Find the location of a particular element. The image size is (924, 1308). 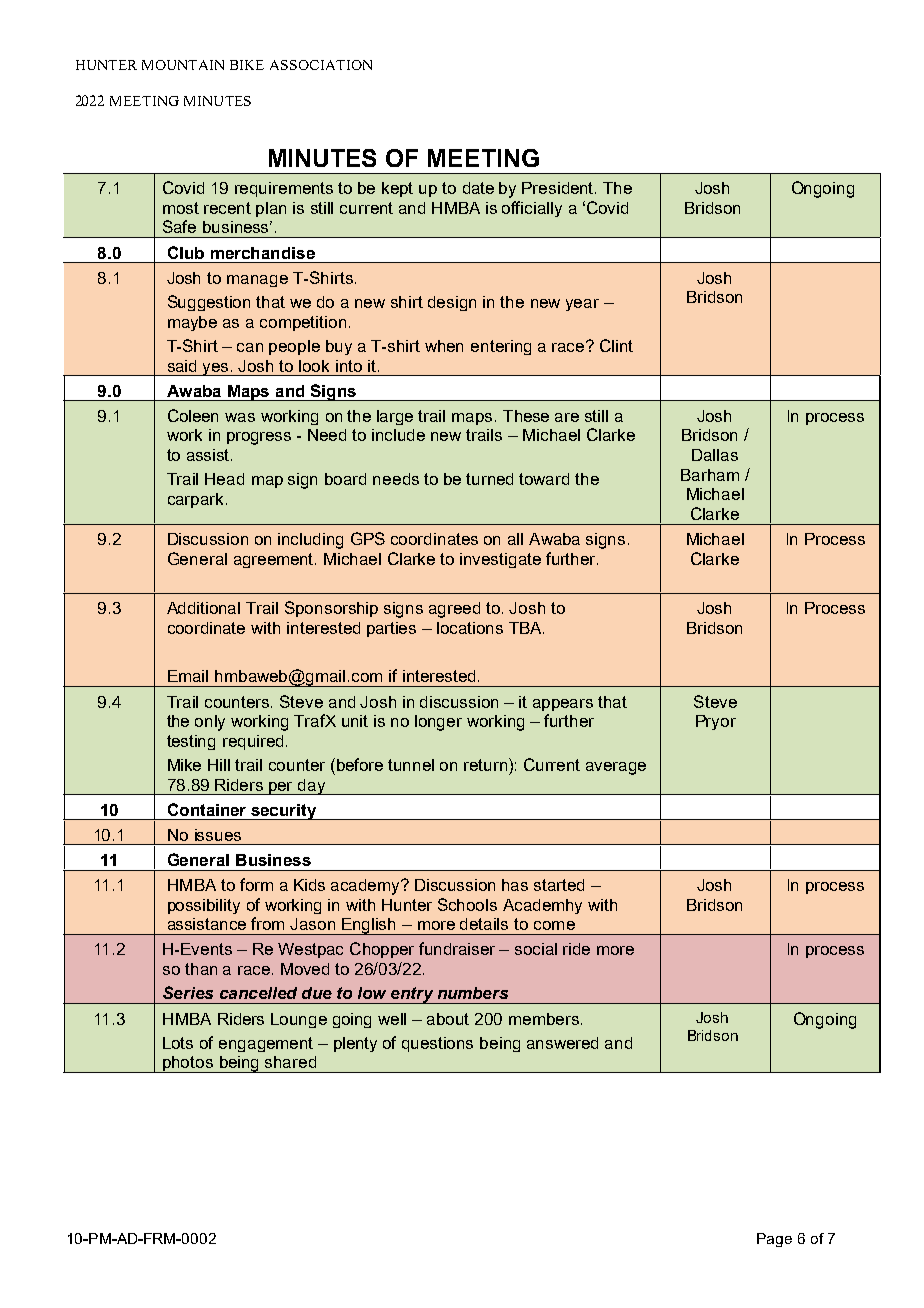

photos is located at coordinates (188, 1064).
